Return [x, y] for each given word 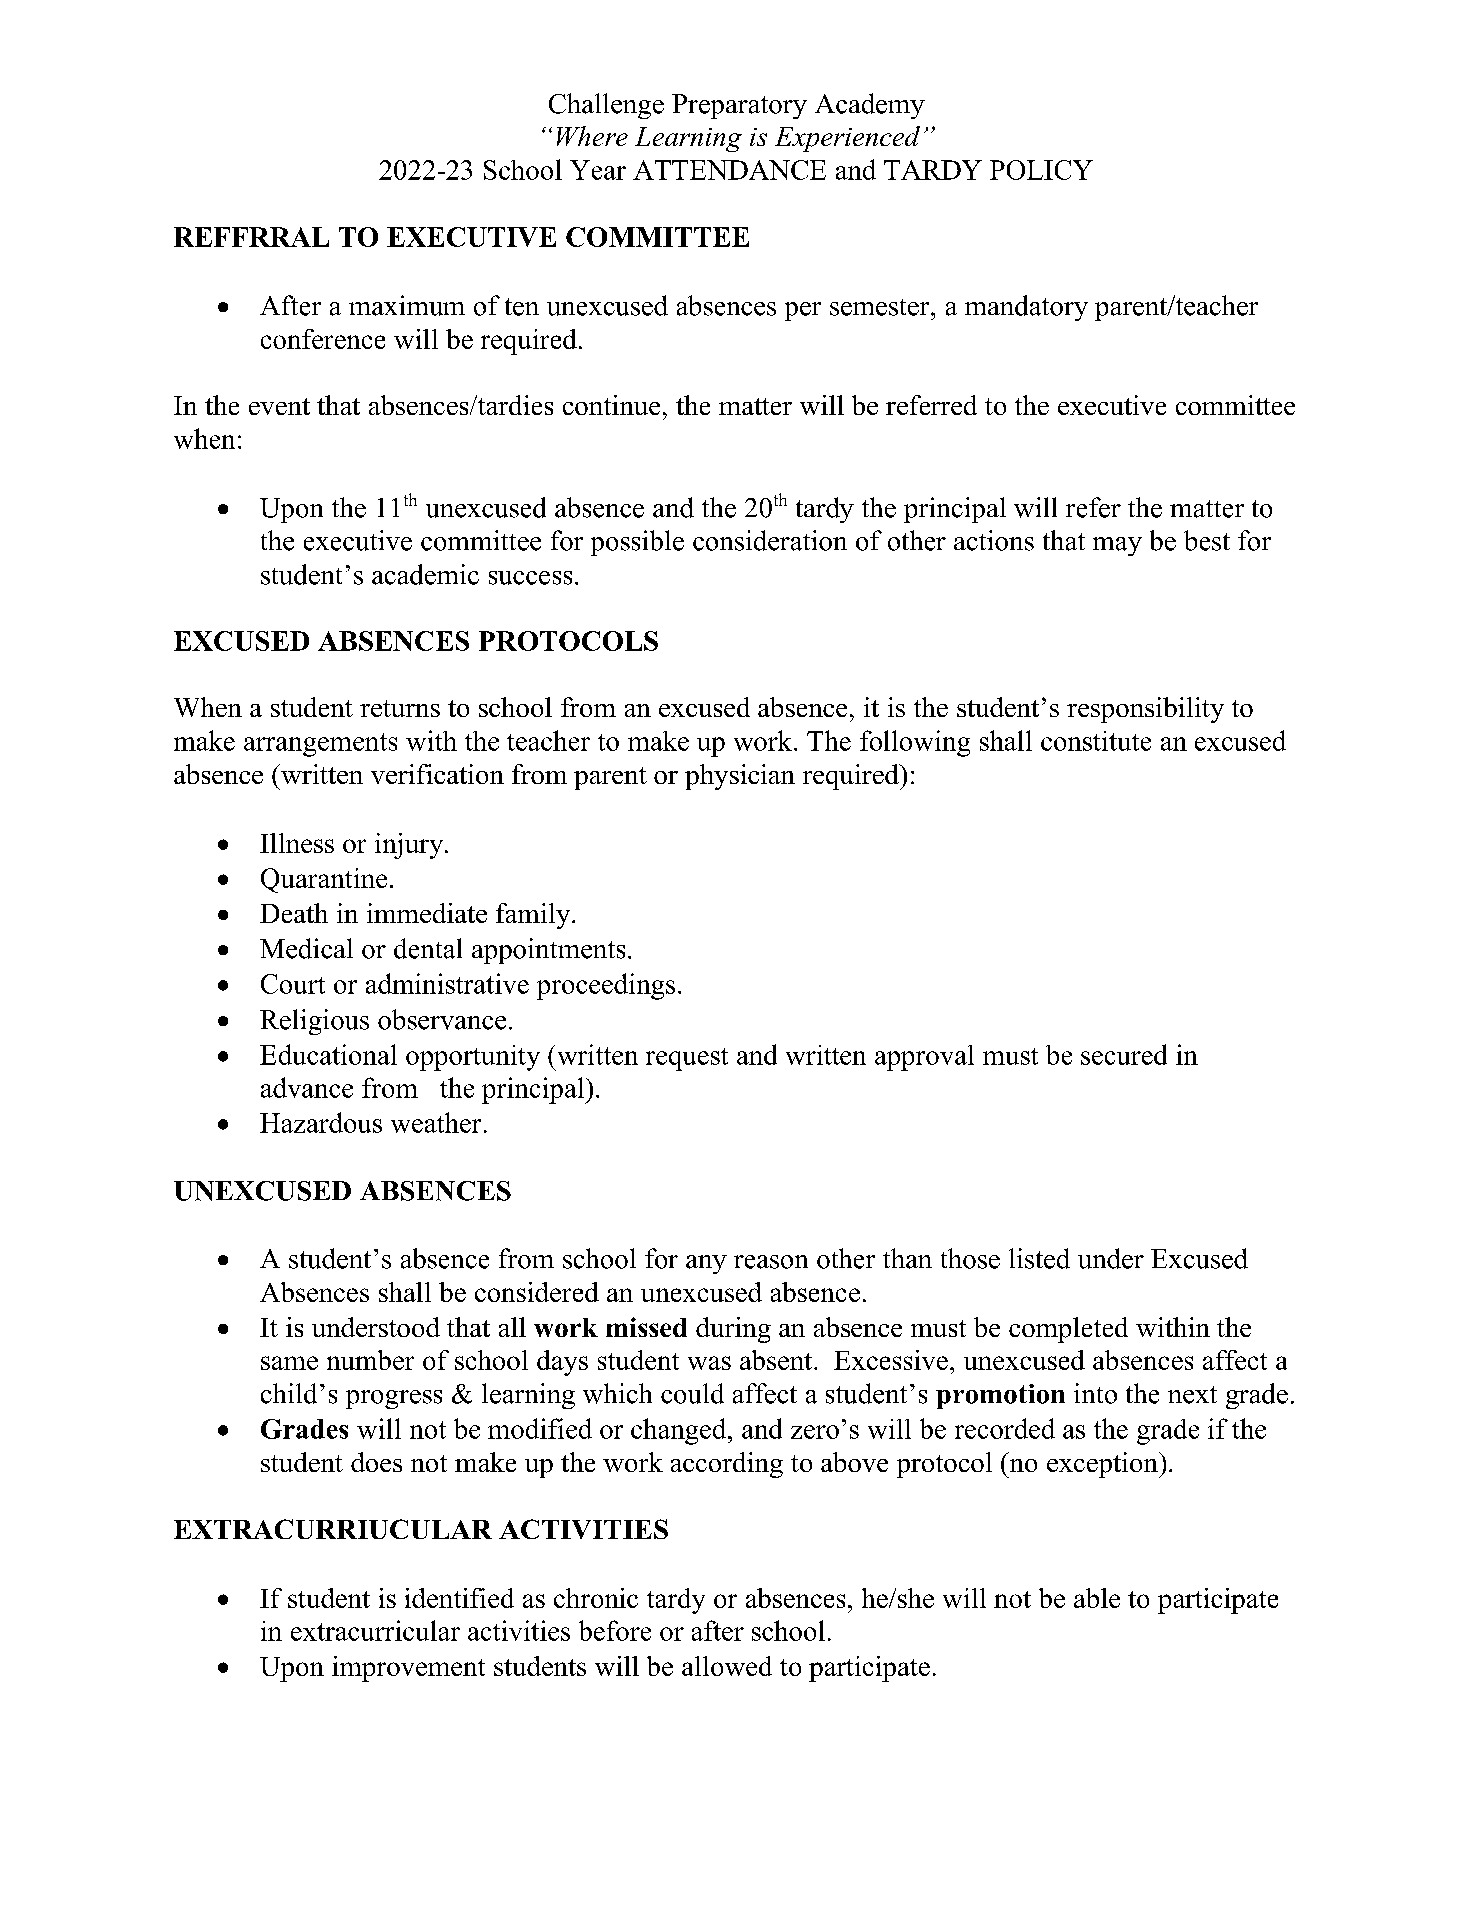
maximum [407, 305]
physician [740, 777]
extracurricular [375, 1630]
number [370, 1360]
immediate [427, 913]
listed [1039, 1258]
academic [425, 574]
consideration [770, 540]
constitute [1096, 741]
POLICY [1041, 170]
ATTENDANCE [729, 170]
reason [771, 1262]
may [1117, 546]
